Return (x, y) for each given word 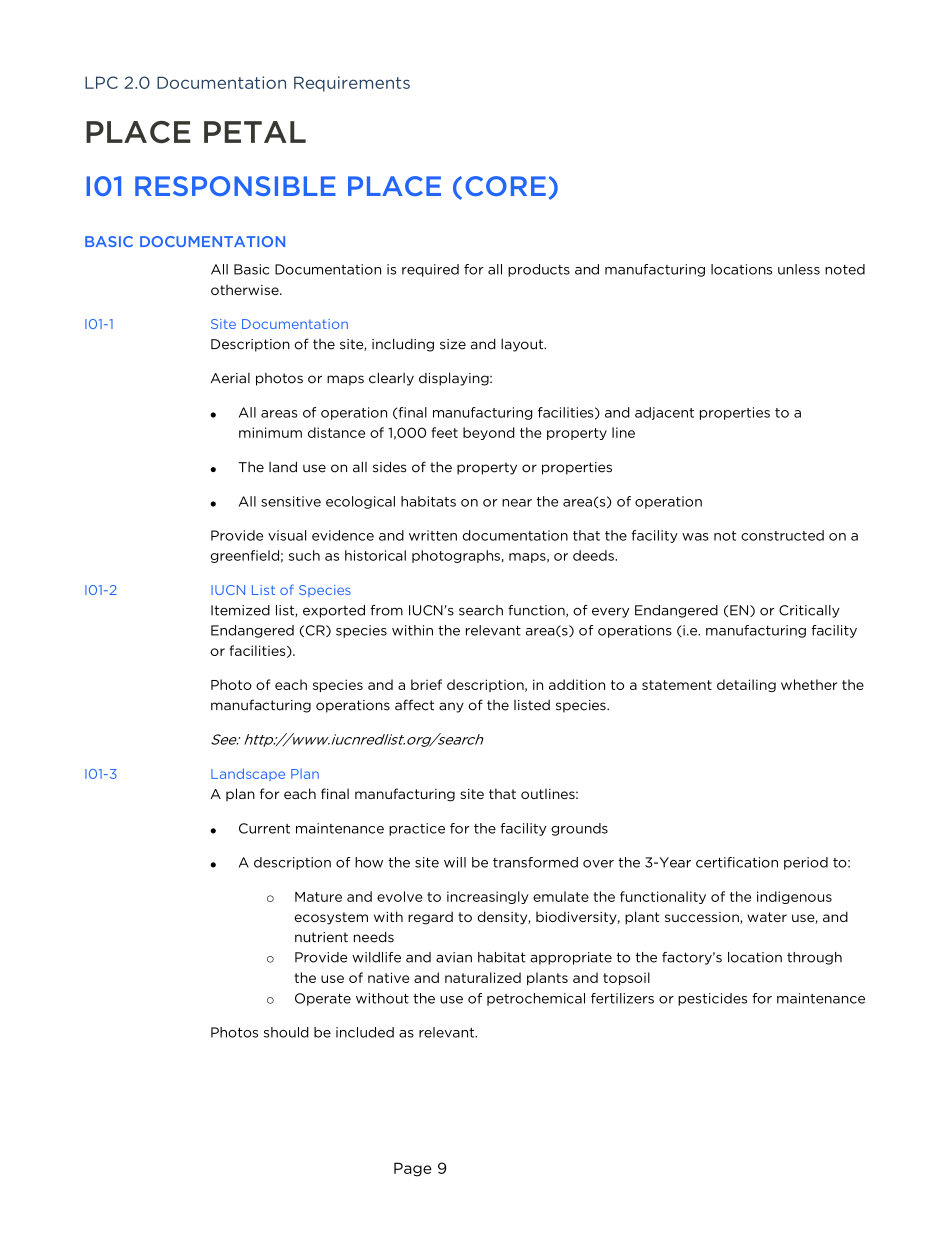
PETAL (255, 132)
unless (799, 269)
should (286, 1032)
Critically (809, 611)
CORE (505, 186)
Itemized (240, 610)
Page (413, 1169)
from (386, 610)
